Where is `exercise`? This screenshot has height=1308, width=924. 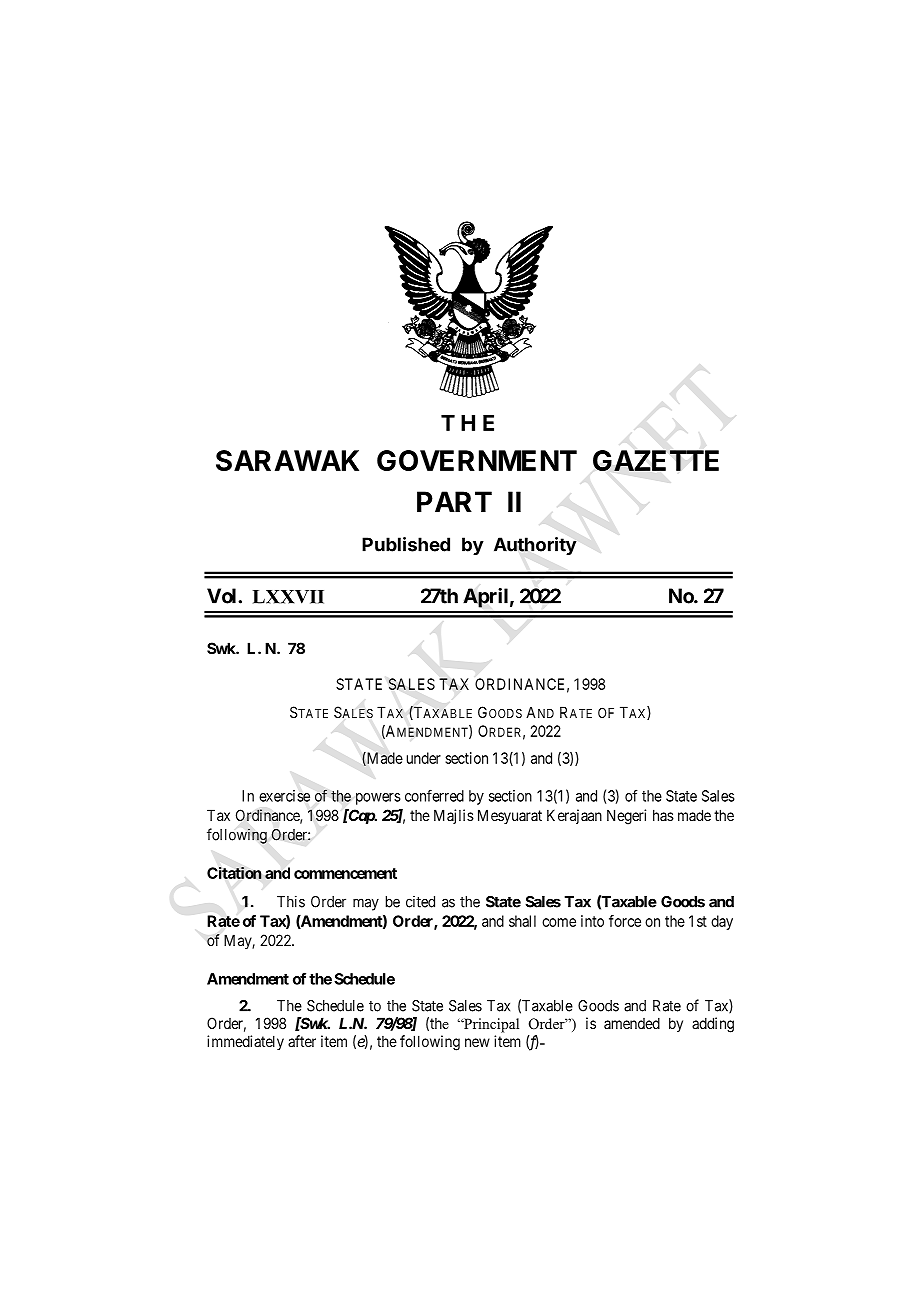
exercise is located at coordinates (284, 796).
